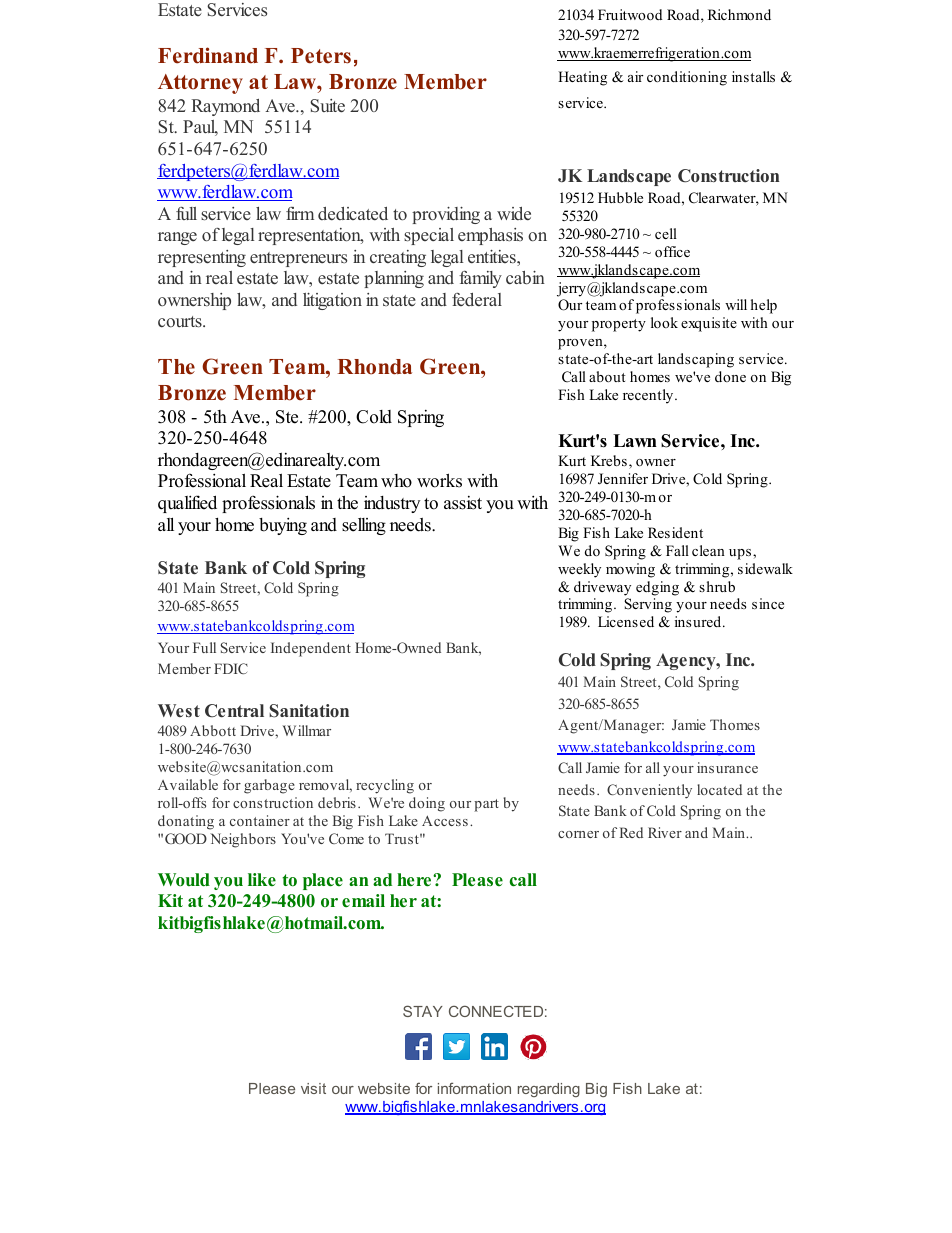 This page has width=952, height=1233. I want to click on regarding, so click(549, 1090).
